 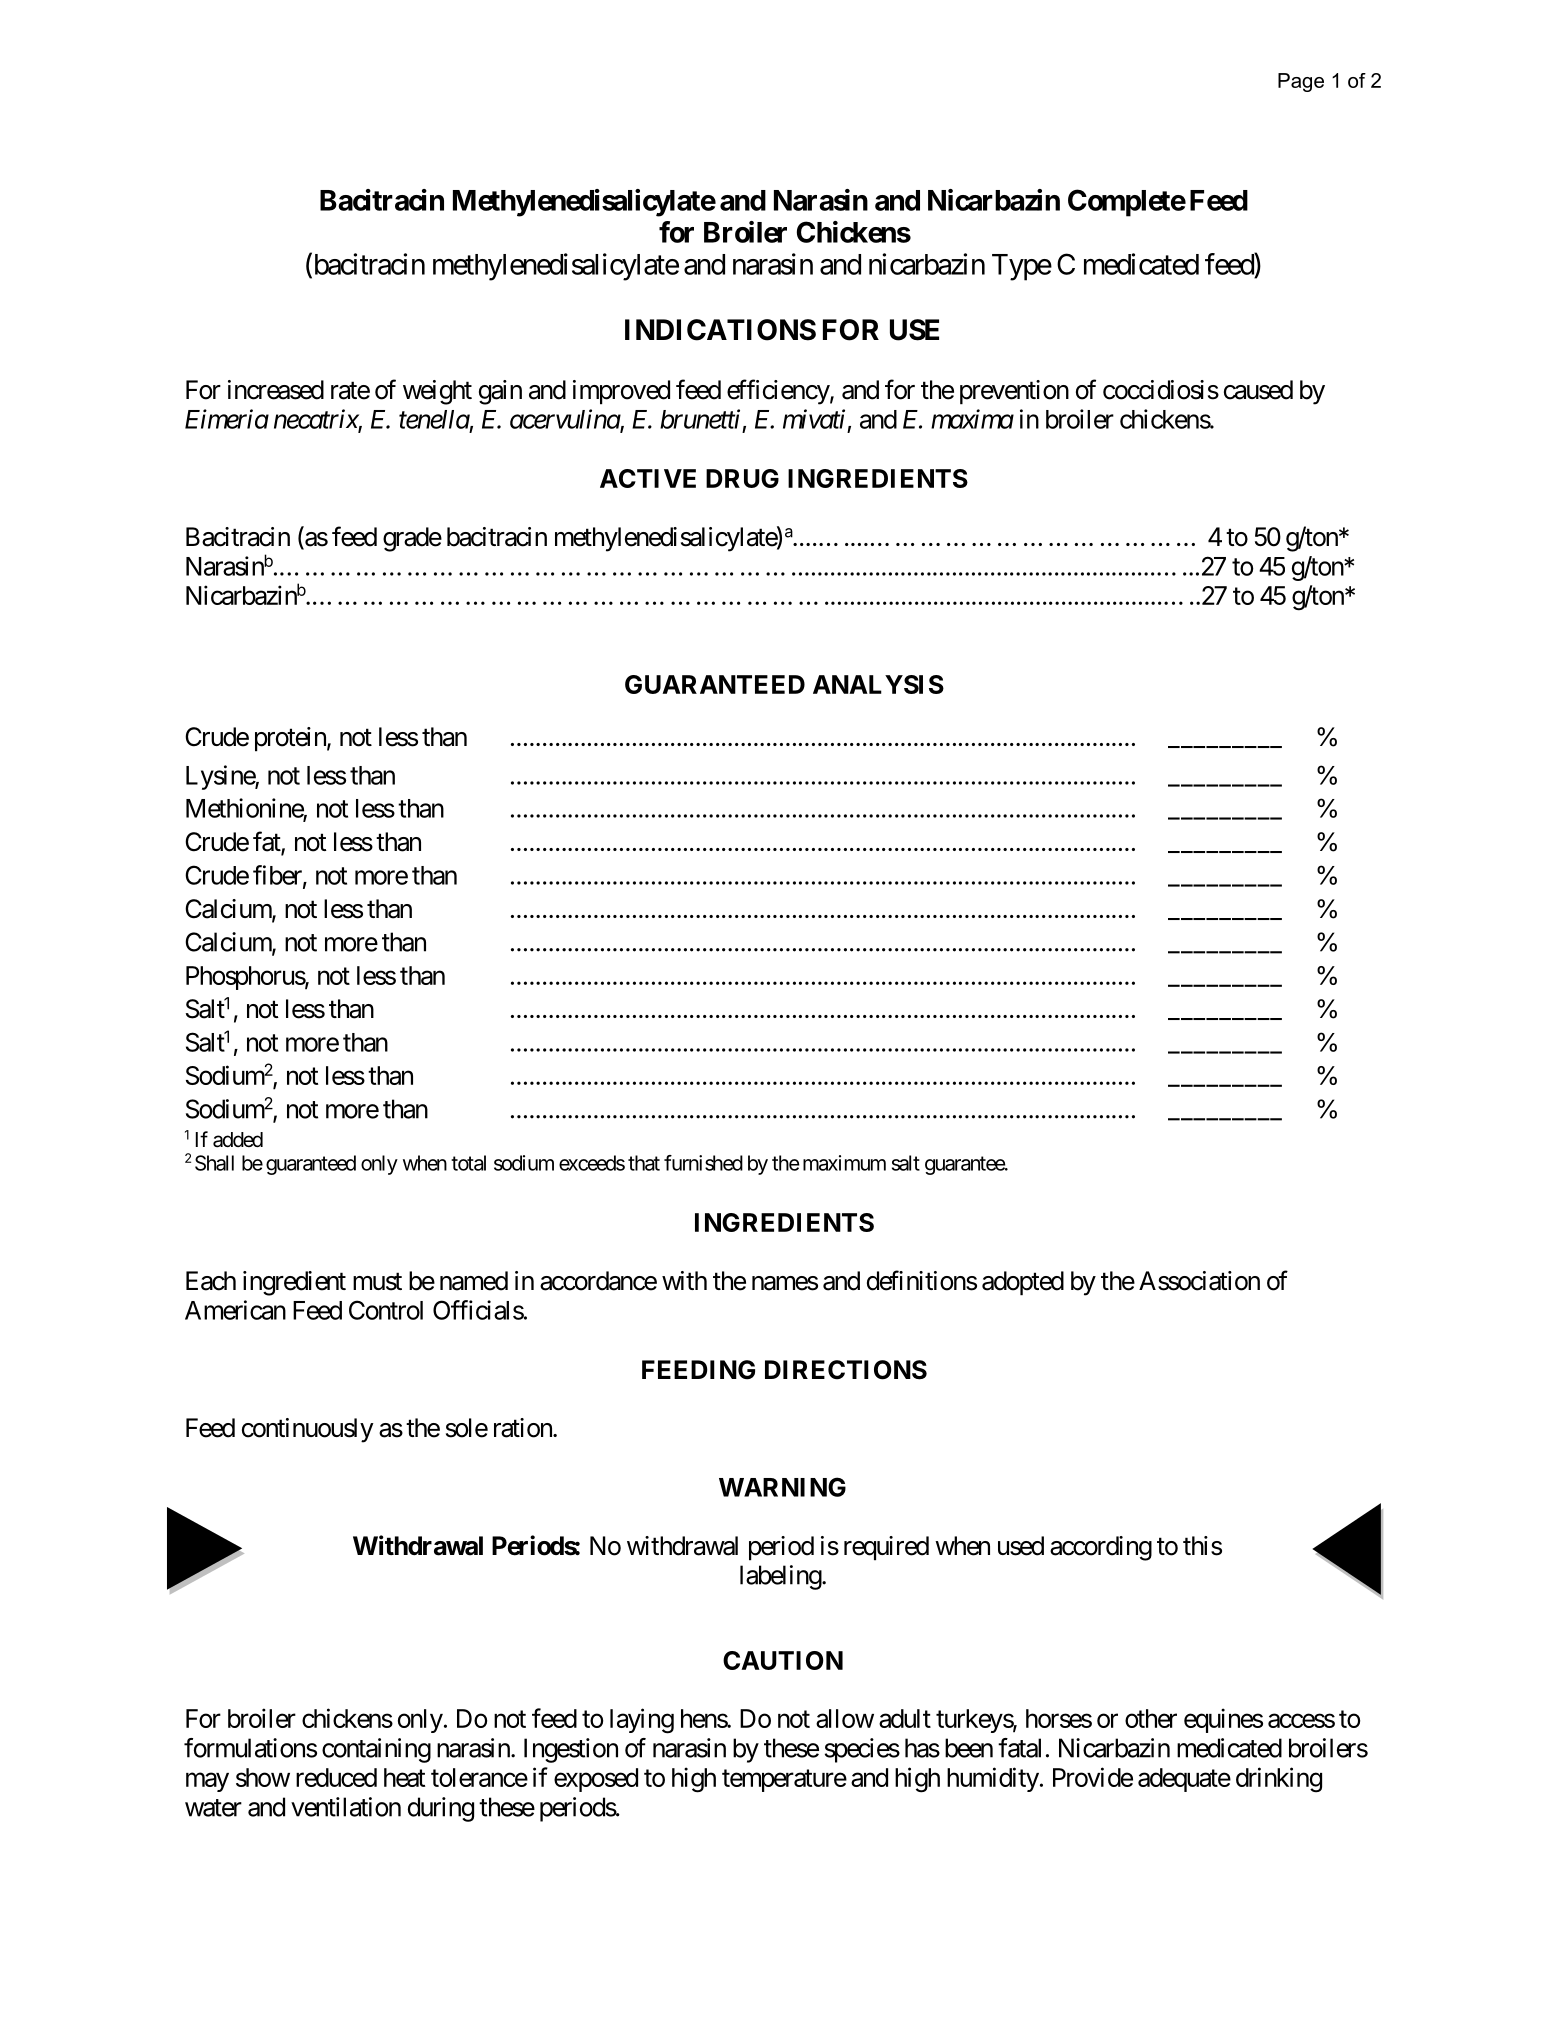 I want to click on increased, so click(x=276, y=390).
